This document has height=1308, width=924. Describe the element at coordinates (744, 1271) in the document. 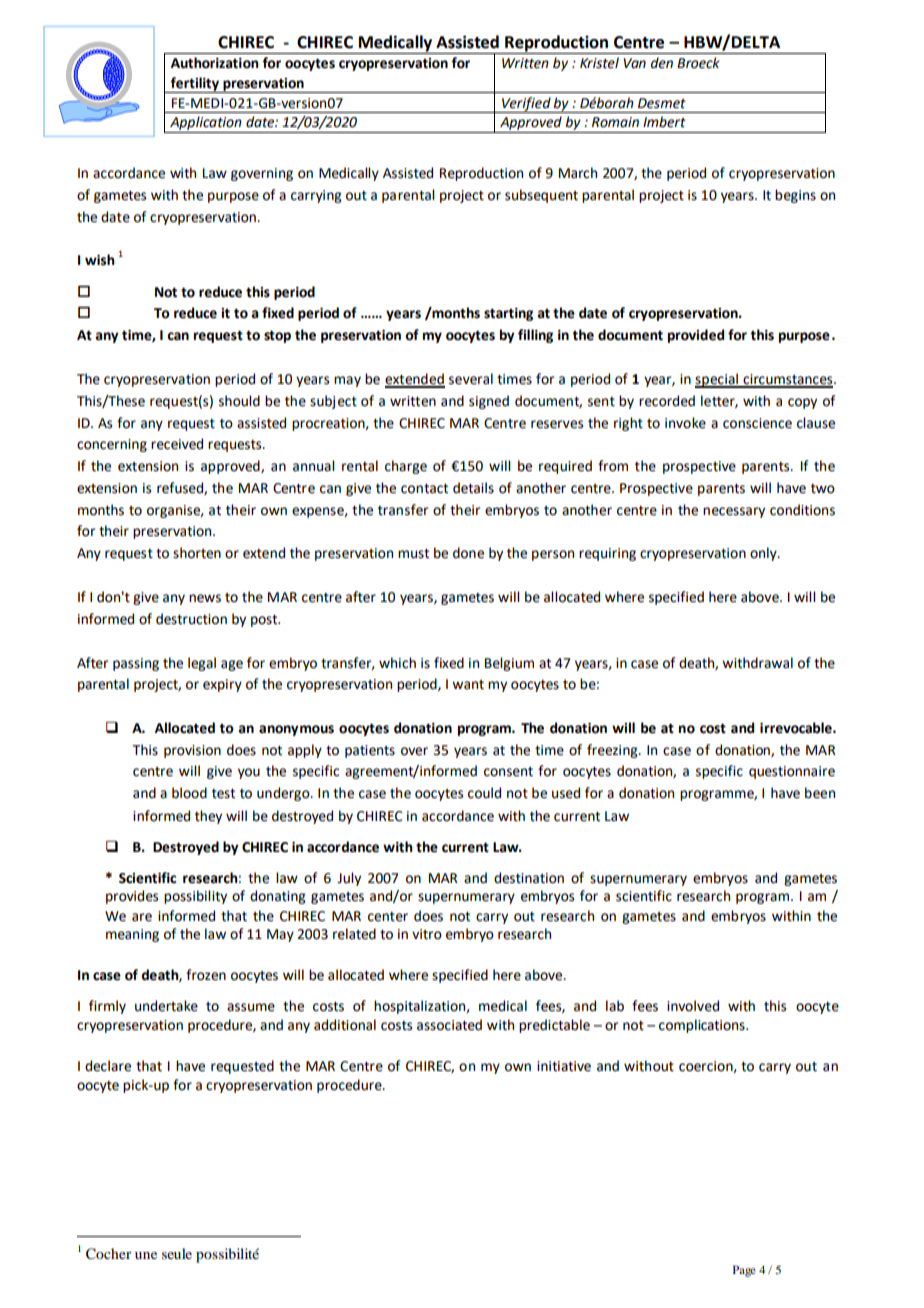

I see `Page` at that location.
